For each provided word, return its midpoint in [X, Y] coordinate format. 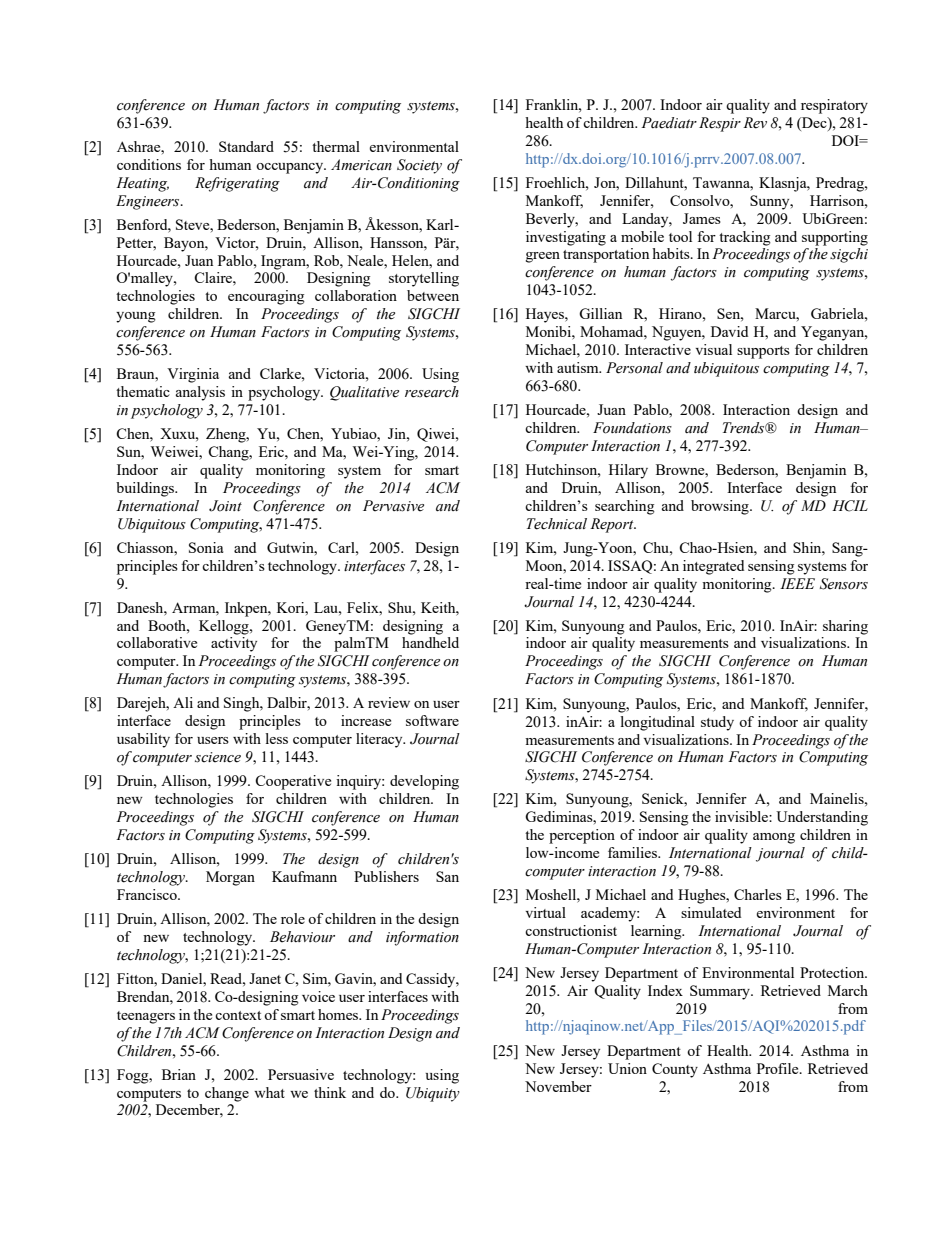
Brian [179, 1074]
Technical [557, 524]
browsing [721, 507]
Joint [225, 506]
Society [419, 166]
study [717, 723]
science [218, 757]
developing [424, 782]
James [702, 218]
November [558, 1086]
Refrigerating [237, 184]
